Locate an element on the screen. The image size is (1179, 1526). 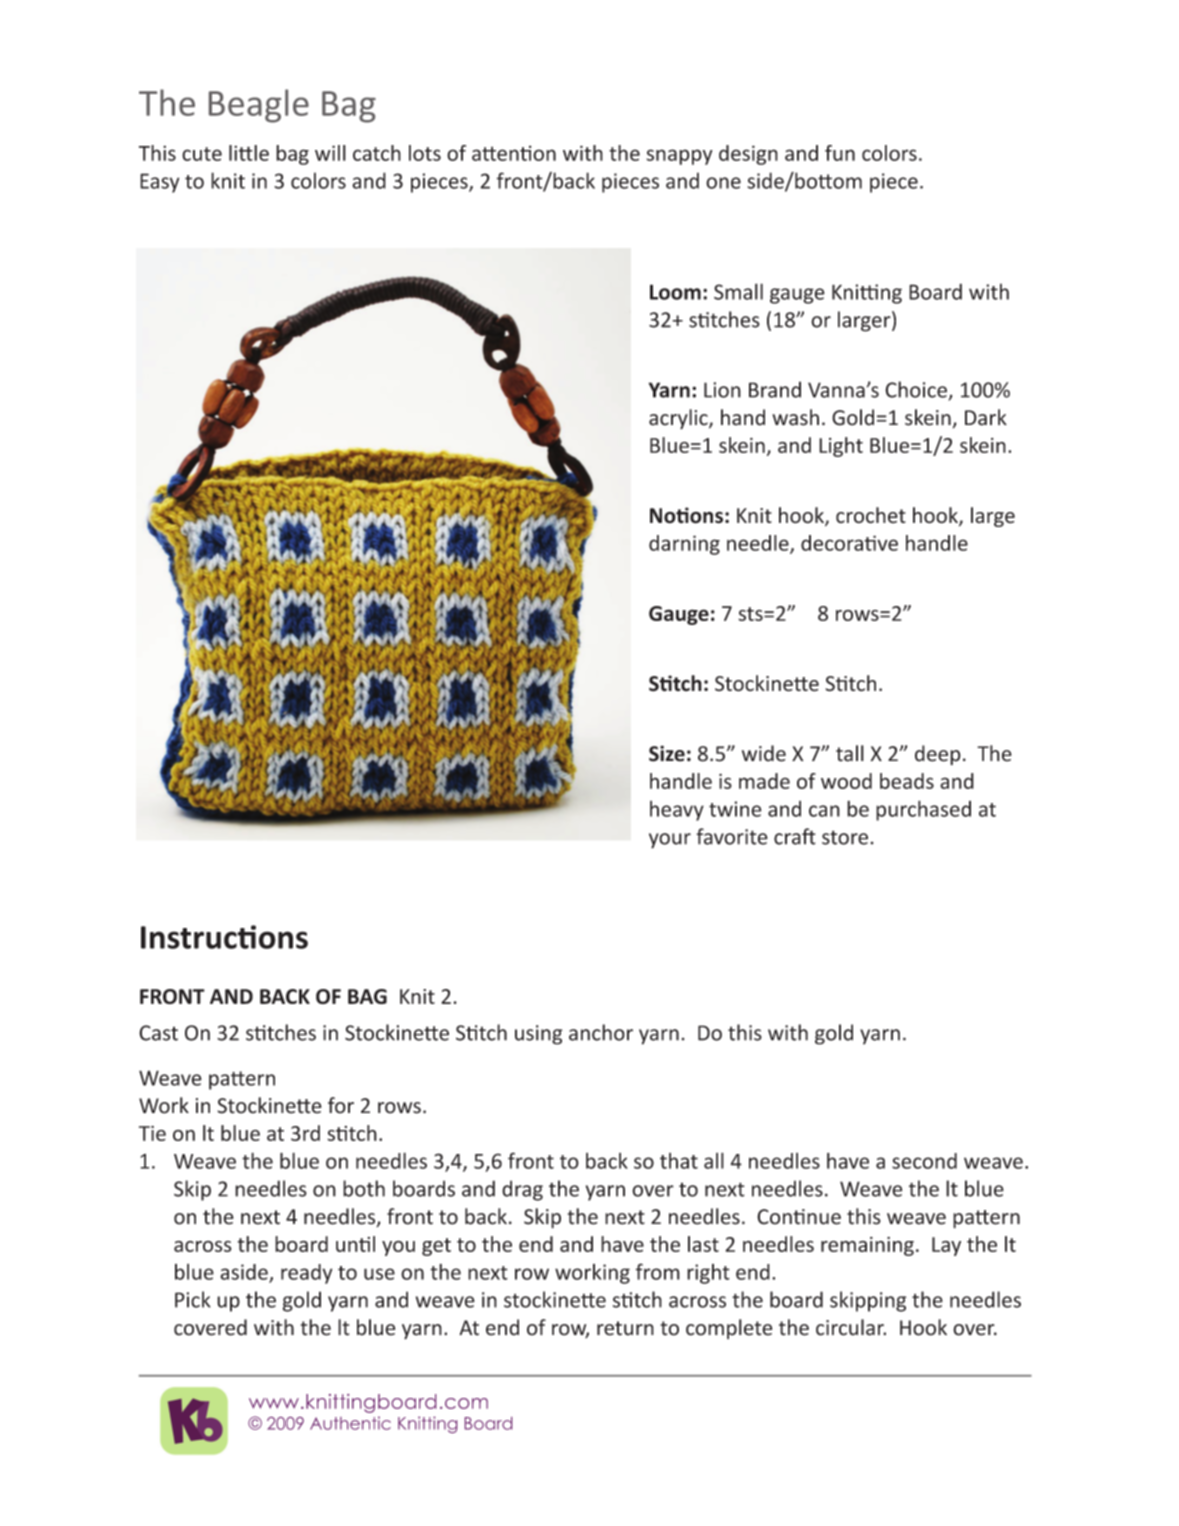
little is located at coordinates (249, 153).
